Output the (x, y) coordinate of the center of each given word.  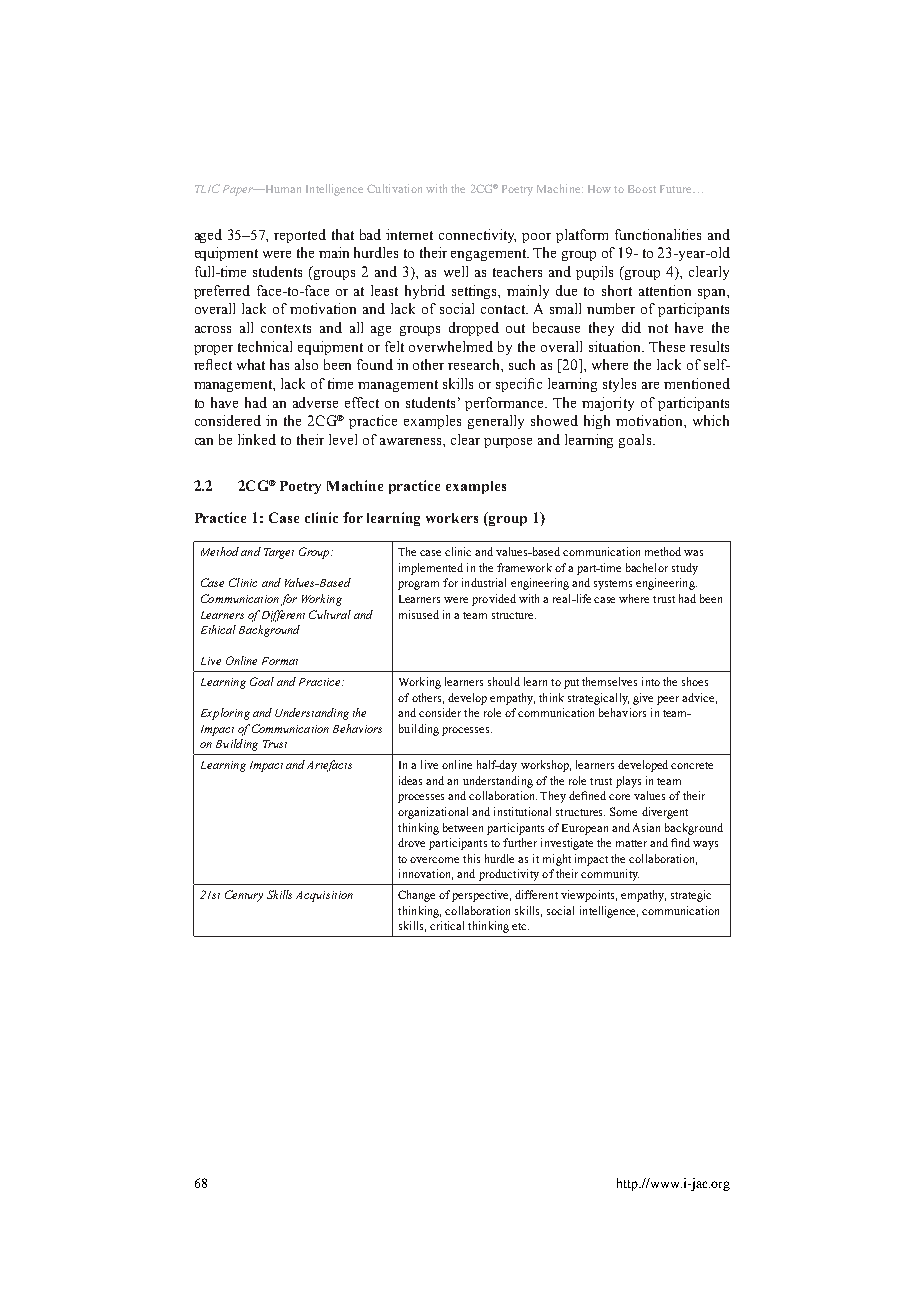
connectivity (477, 236)
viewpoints (589, 896)
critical (447, 925)
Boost (642, 189)
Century (244, 896)
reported (300, 236)
